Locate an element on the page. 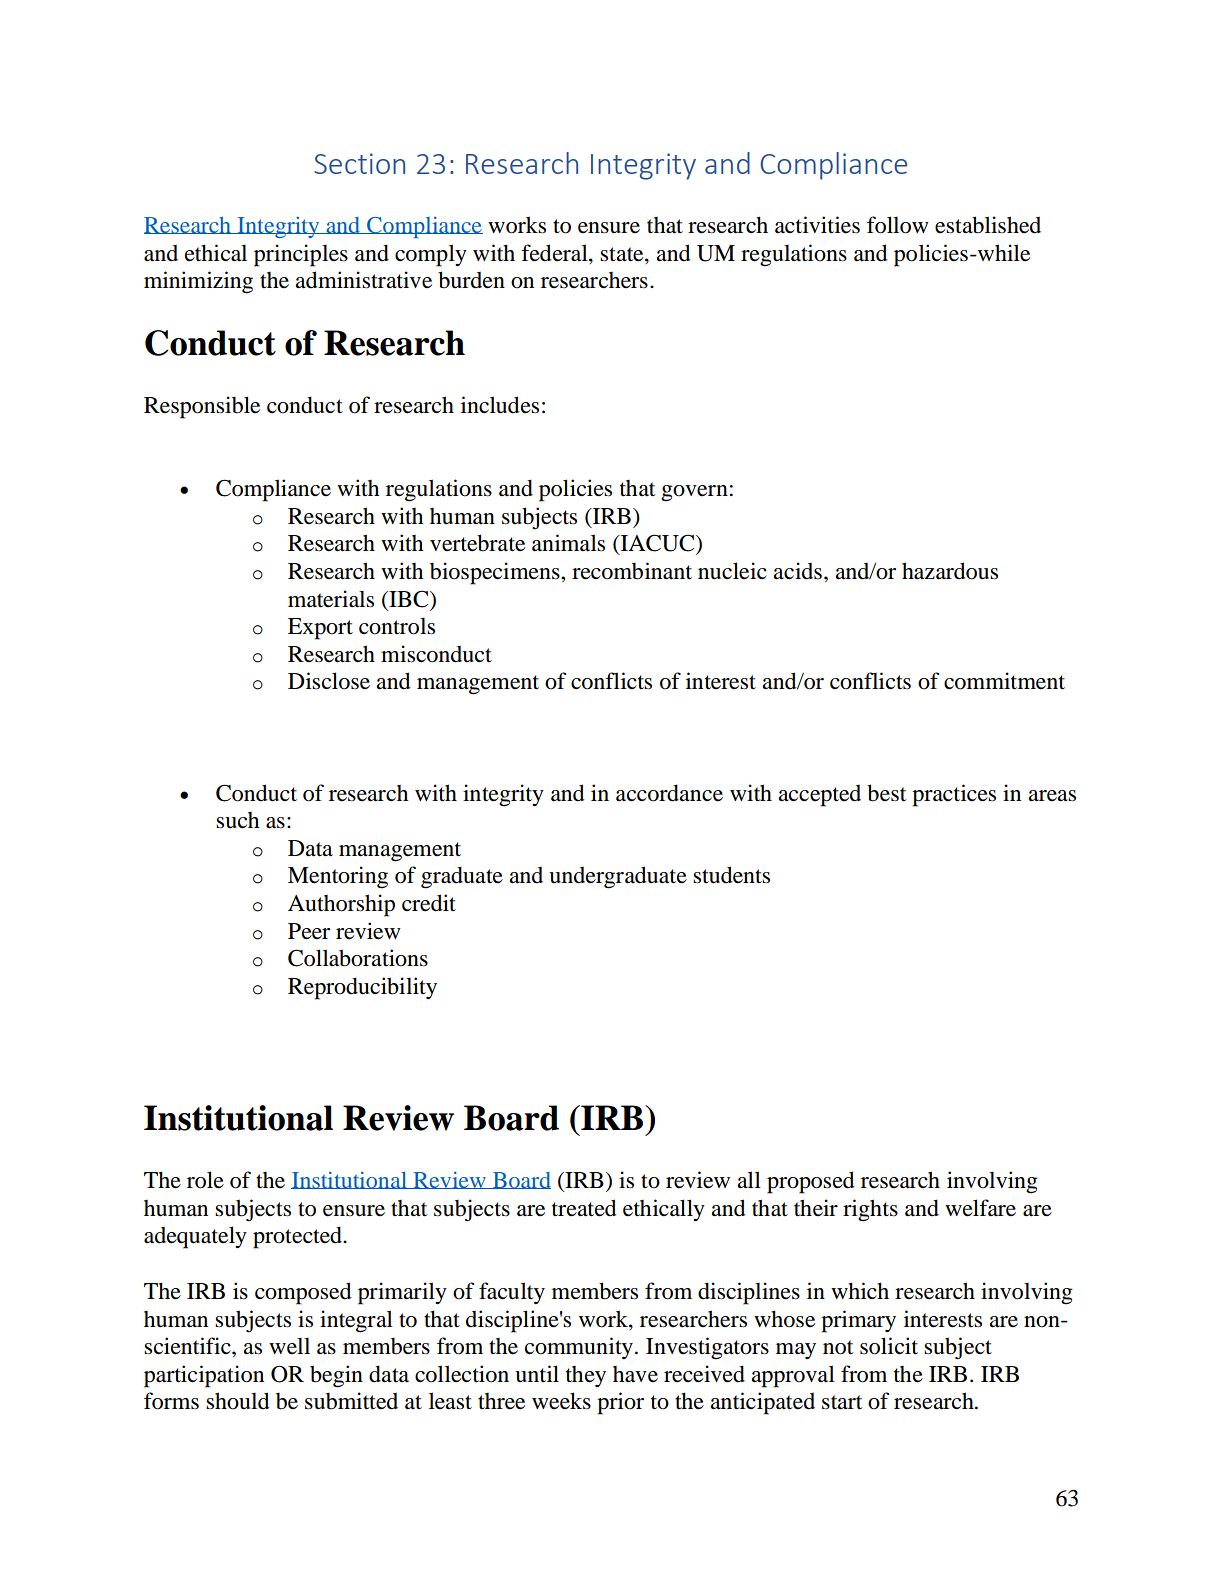  well is located at coordinates (289, 1346).
